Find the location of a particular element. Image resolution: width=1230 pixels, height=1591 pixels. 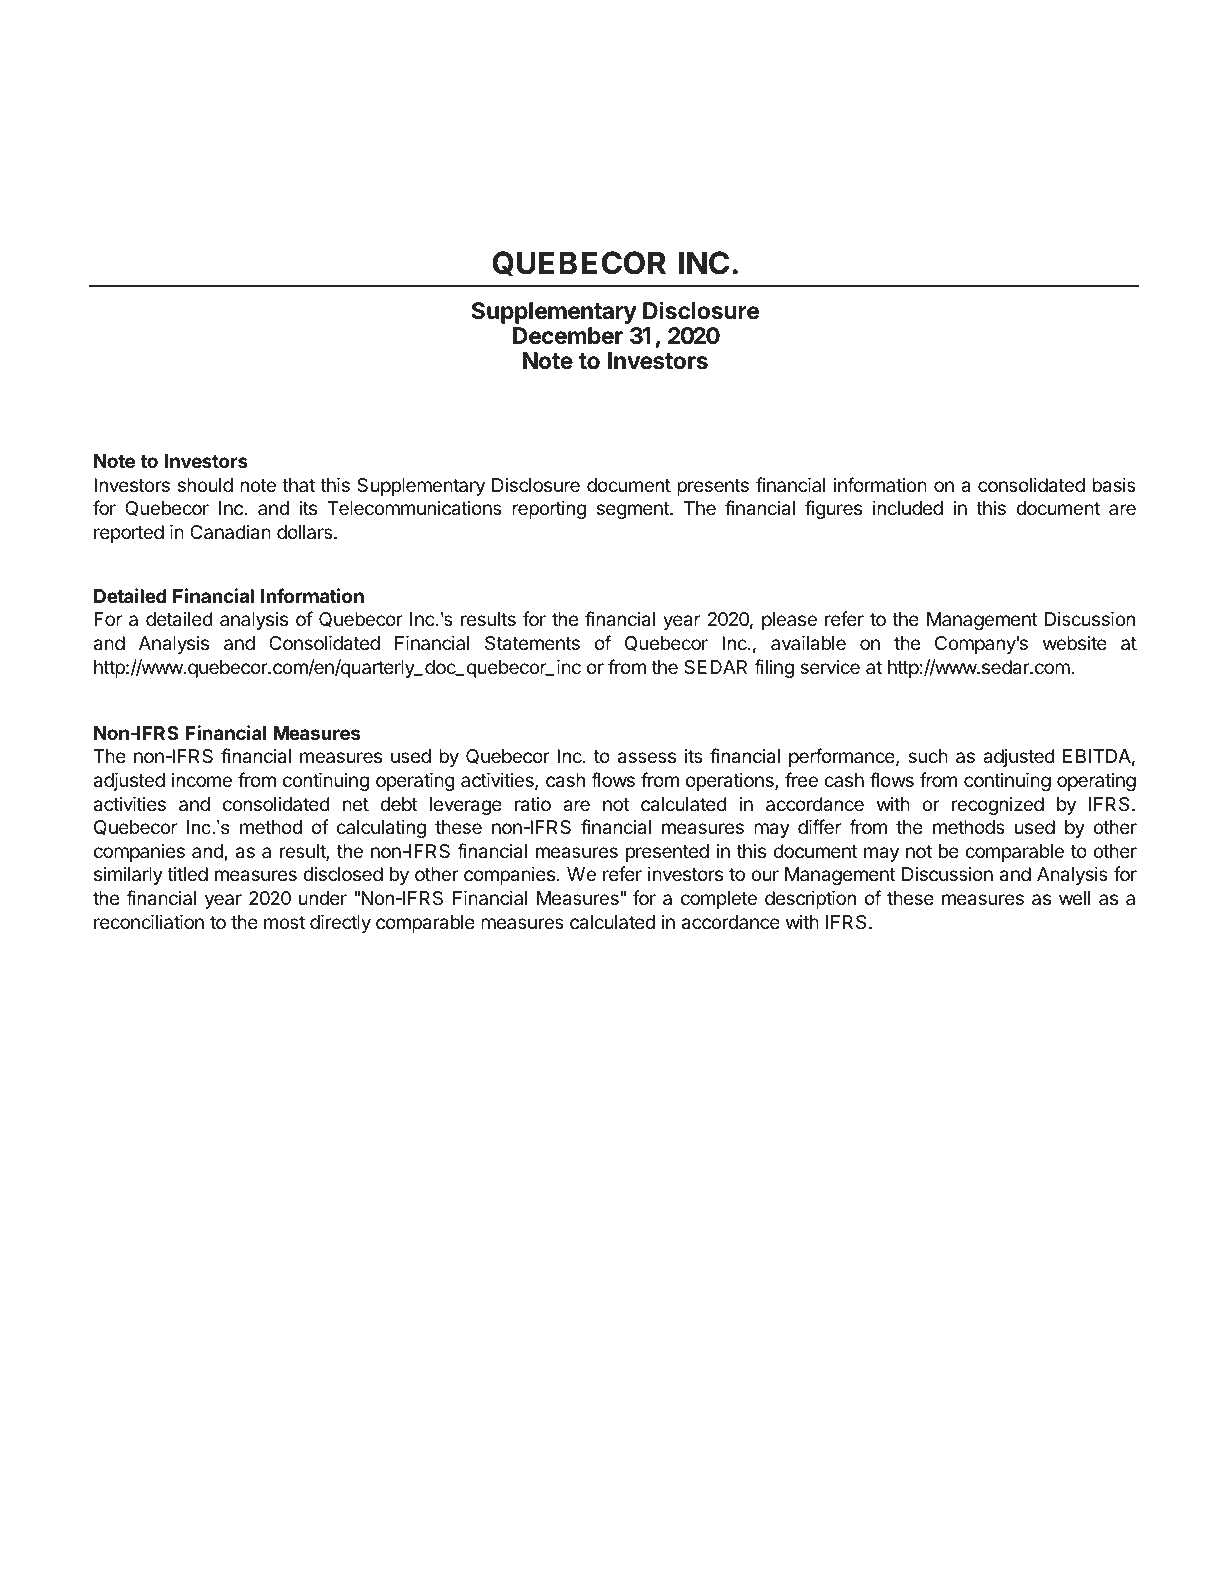

most is located at coordinates (284, 922).
